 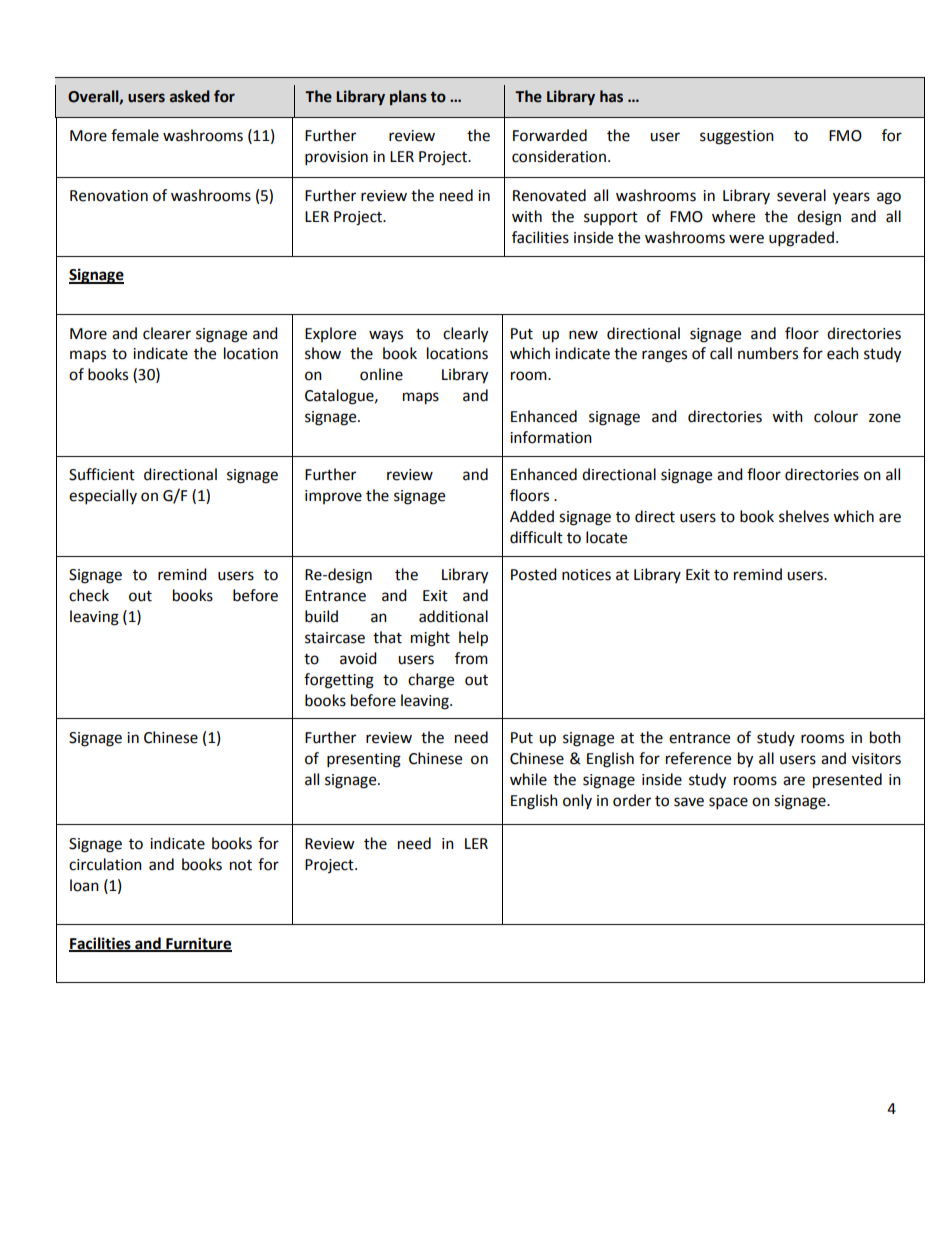 What do you see at coordinates (804, 516) in the screenshot?
I see `shelves` at bounding box center [804, 516].
